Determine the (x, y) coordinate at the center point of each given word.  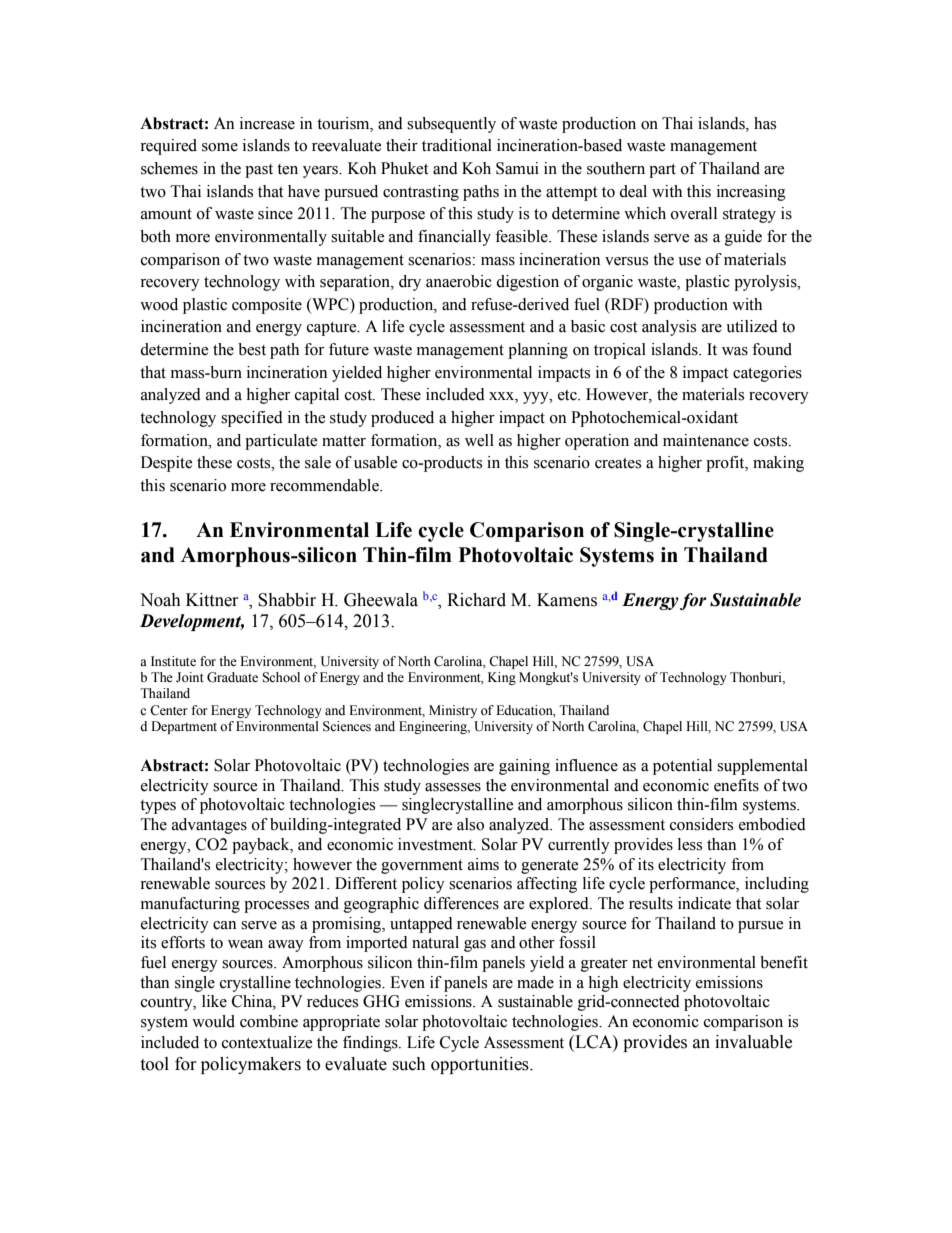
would (213, 1021)
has (765, 123)
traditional (457, 145)
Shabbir (287, 600)
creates (618, 463)
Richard (476, 600)
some (220, 147)
